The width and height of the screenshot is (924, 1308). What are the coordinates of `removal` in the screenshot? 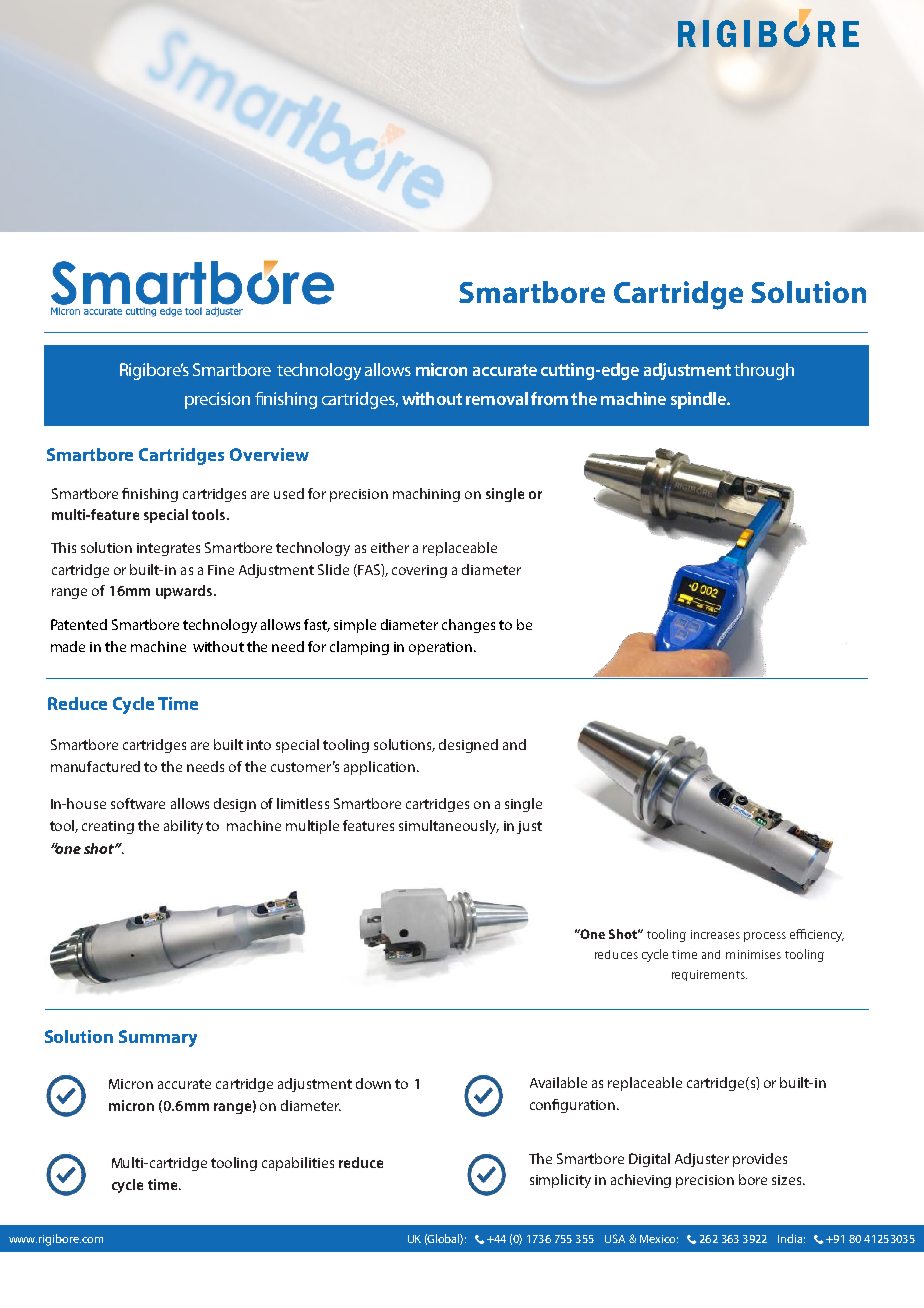 It's located at (497, 398).
